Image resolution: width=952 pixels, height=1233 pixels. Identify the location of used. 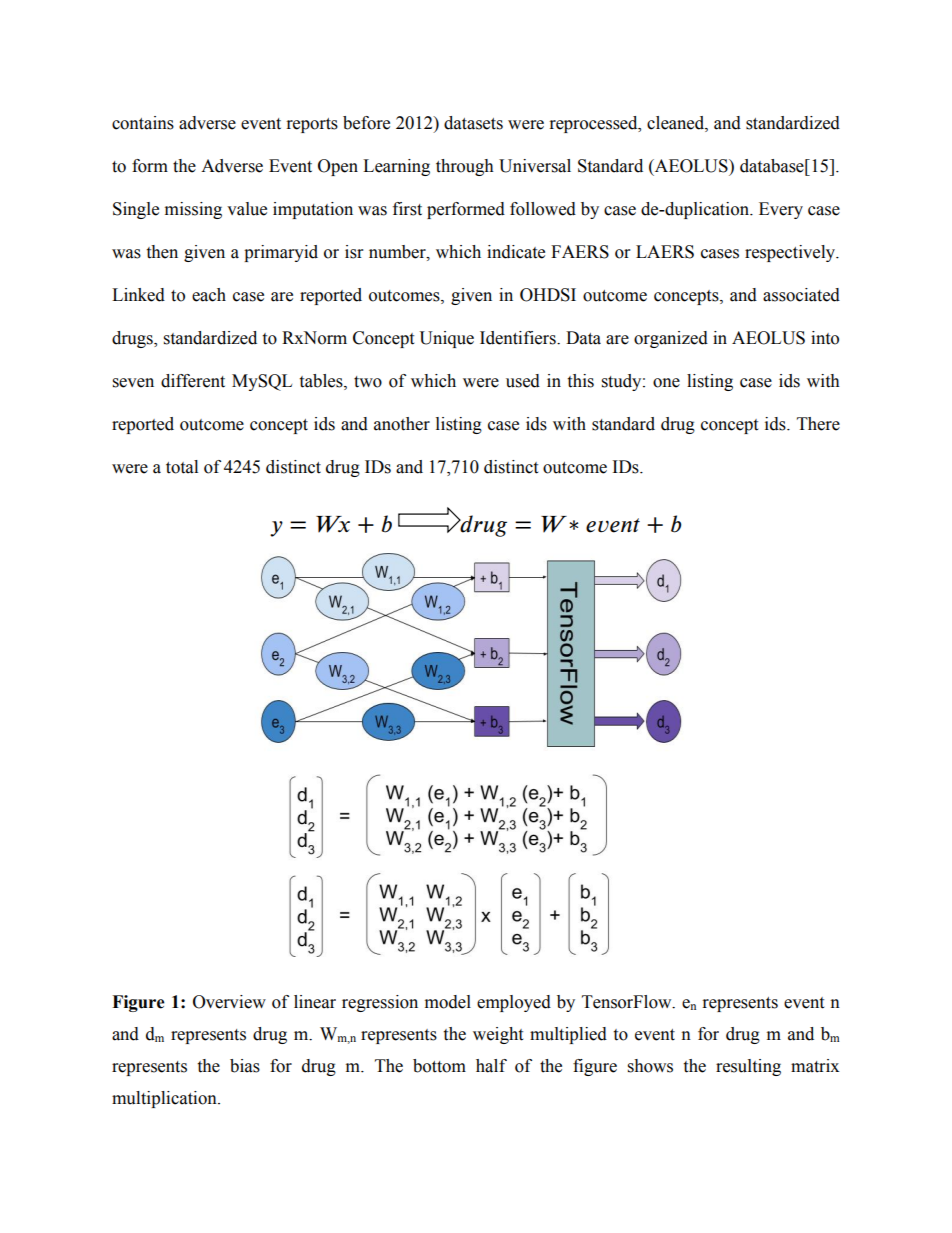
(523, 381).
